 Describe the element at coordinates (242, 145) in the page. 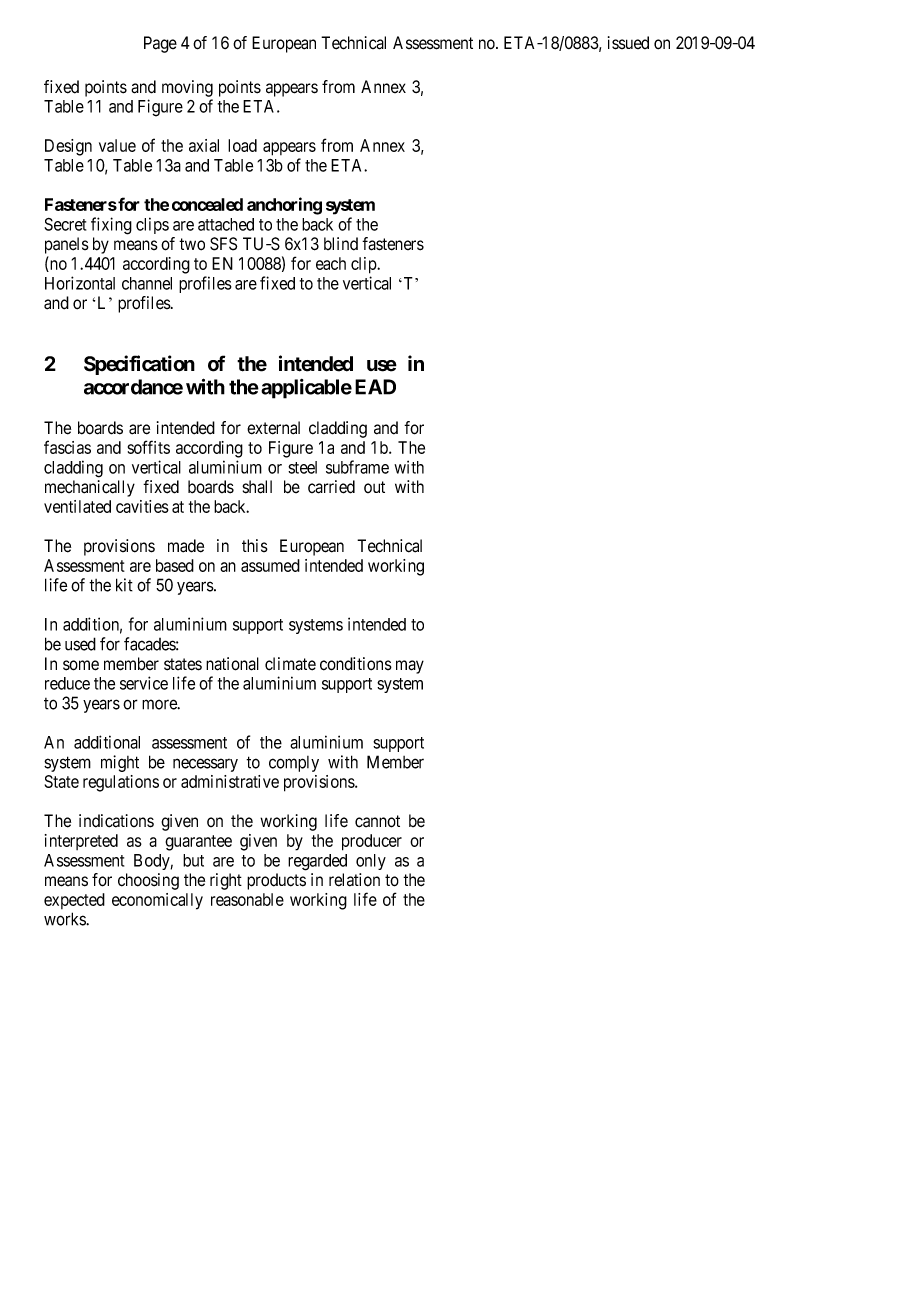

I see `load` at that location.
